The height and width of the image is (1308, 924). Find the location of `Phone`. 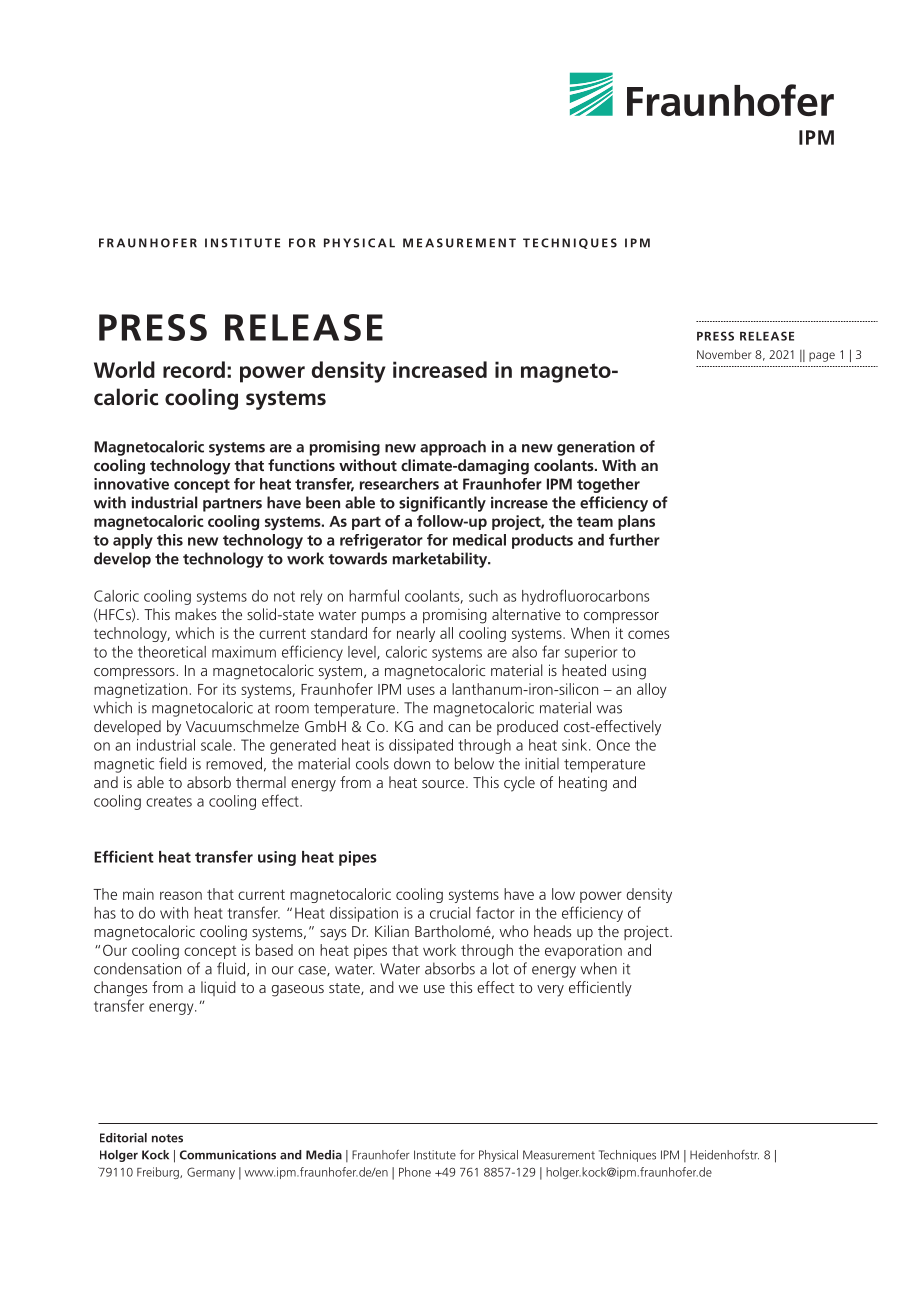

Phone is located at coordinates (415, 1172).
